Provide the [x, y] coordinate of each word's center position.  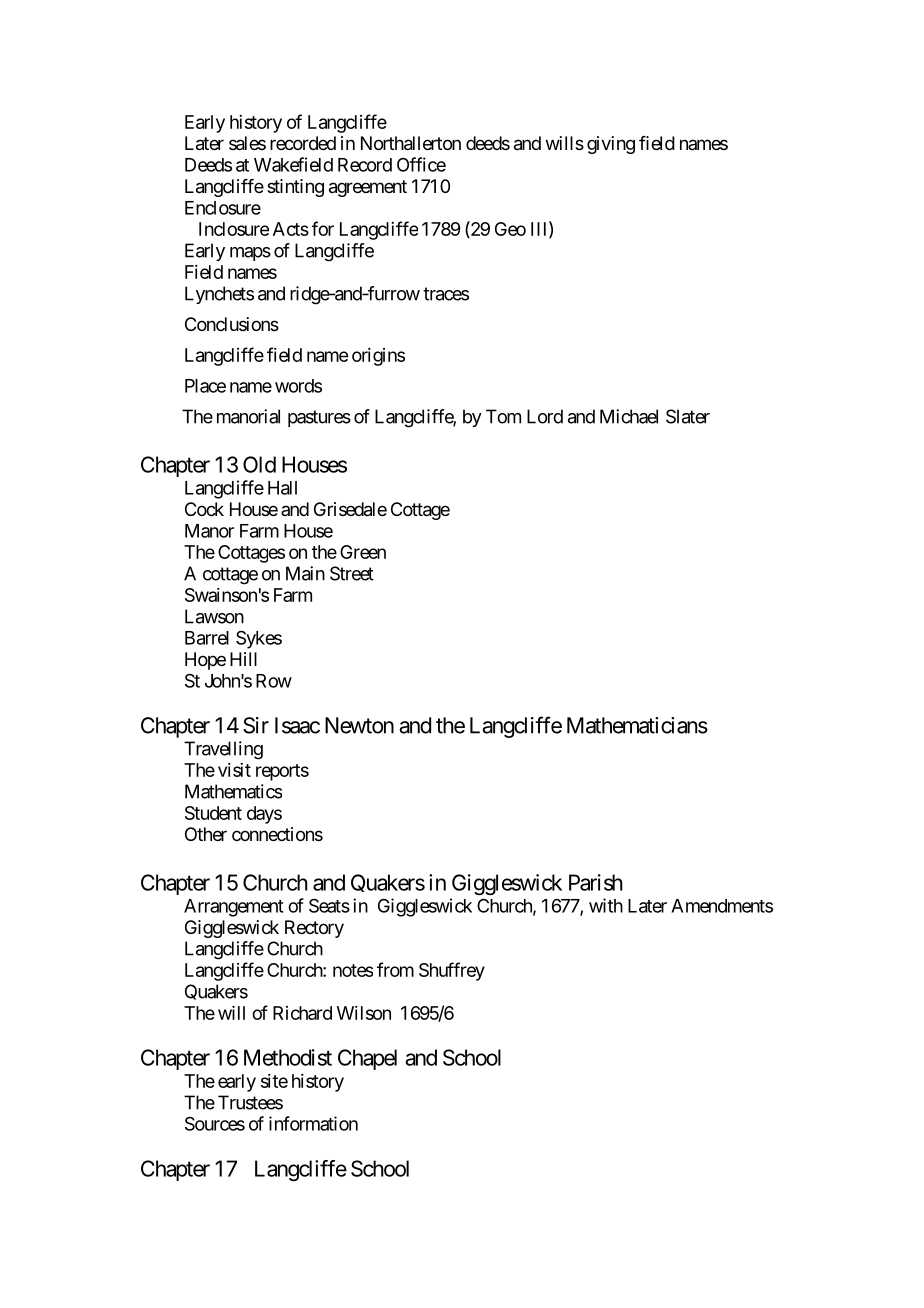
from [395, 969]
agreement [368, 188]
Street [352, 573]
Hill [243, 659]
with [606, 905]
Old [259, 464]
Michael [629, 416]
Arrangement [234, 908]
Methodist [288, 1057]
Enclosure [223, 208]
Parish [596, 882]
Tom [503, 416]
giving [611, 145]
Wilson [364, 1013]
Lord [545, 416]
